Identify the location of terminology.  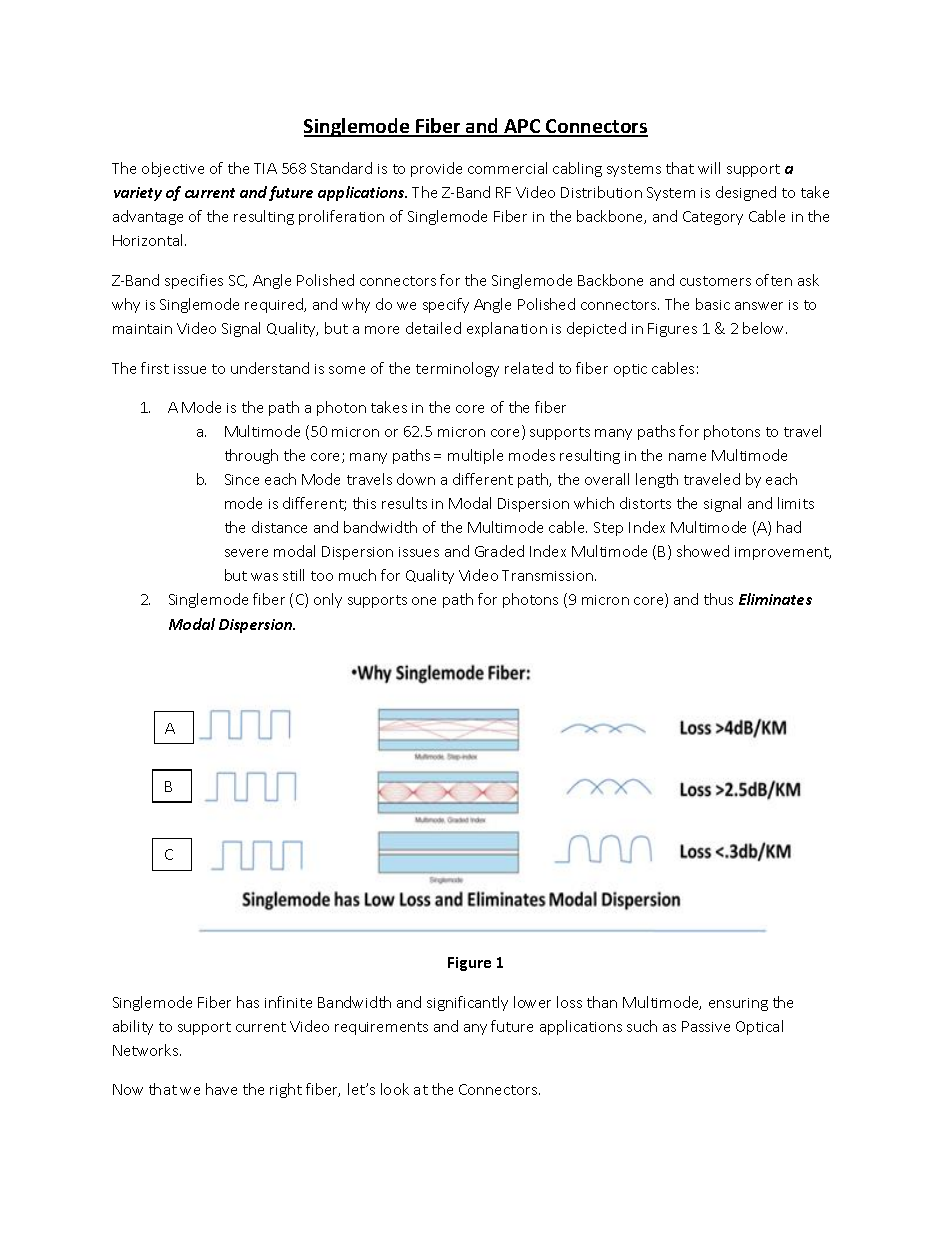
(457, 369).
